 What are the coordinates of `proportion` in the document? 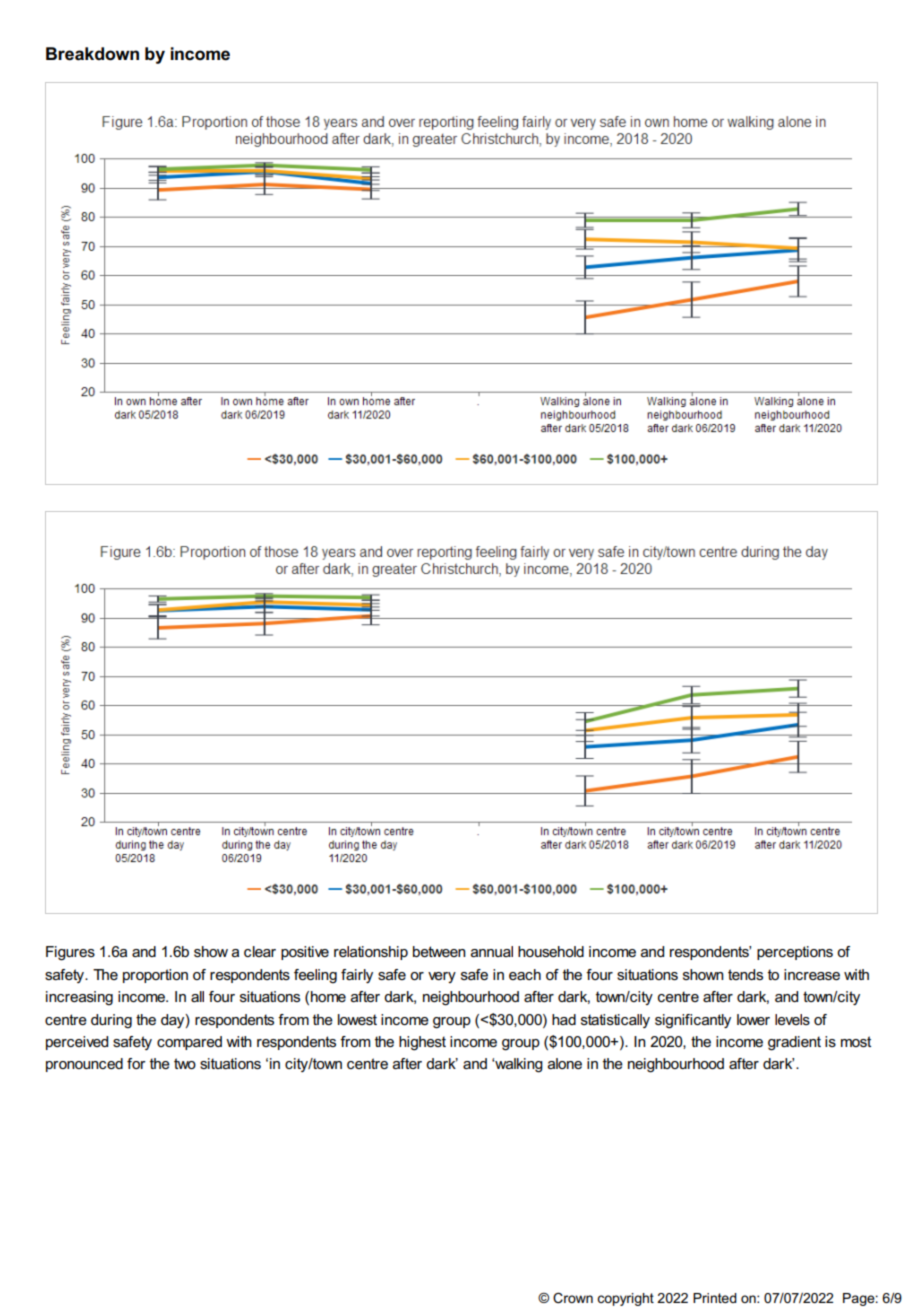 It's located at (155, 976).
